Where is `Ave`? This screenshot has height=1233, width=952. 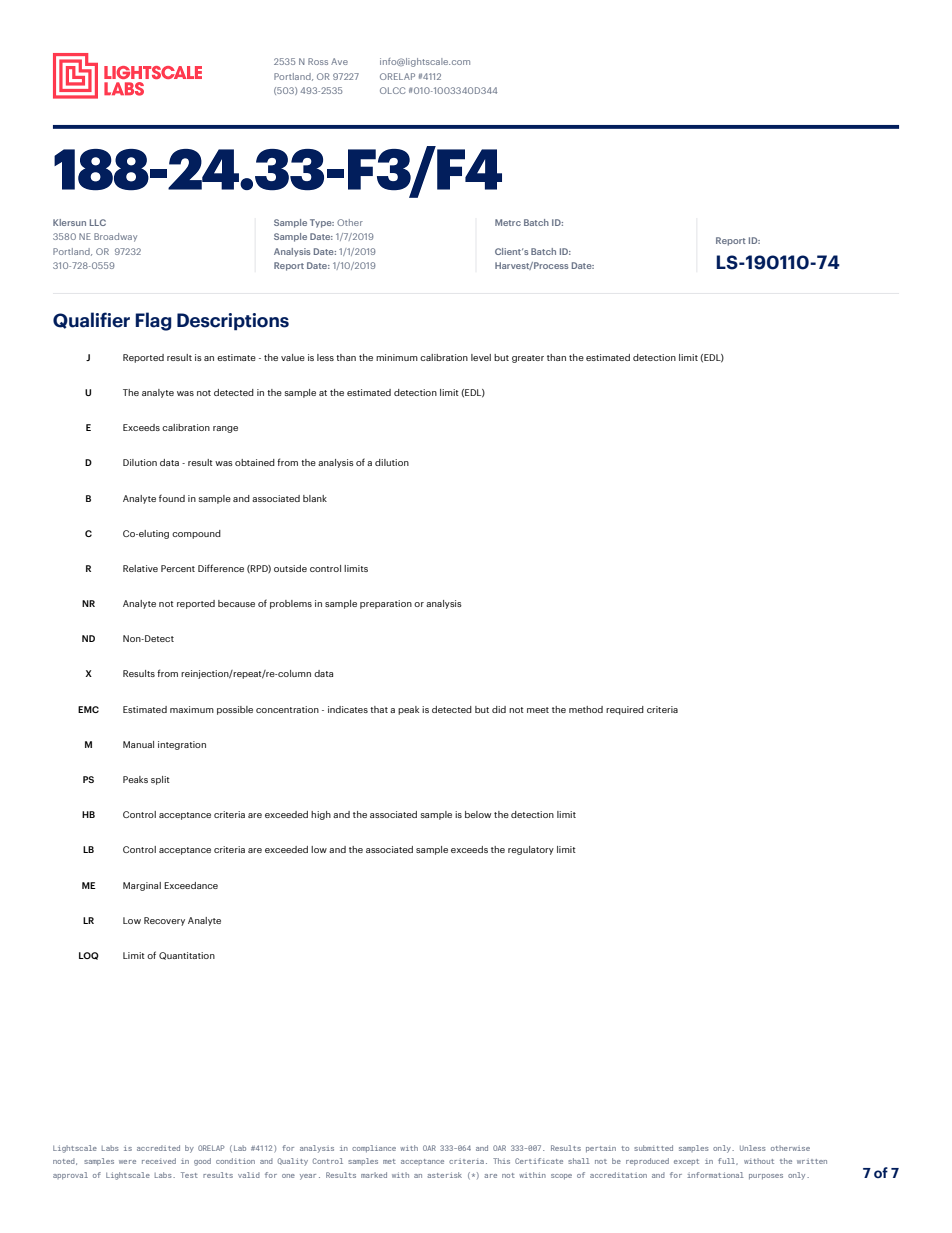 Ave is located at coordinates (339, 61).
